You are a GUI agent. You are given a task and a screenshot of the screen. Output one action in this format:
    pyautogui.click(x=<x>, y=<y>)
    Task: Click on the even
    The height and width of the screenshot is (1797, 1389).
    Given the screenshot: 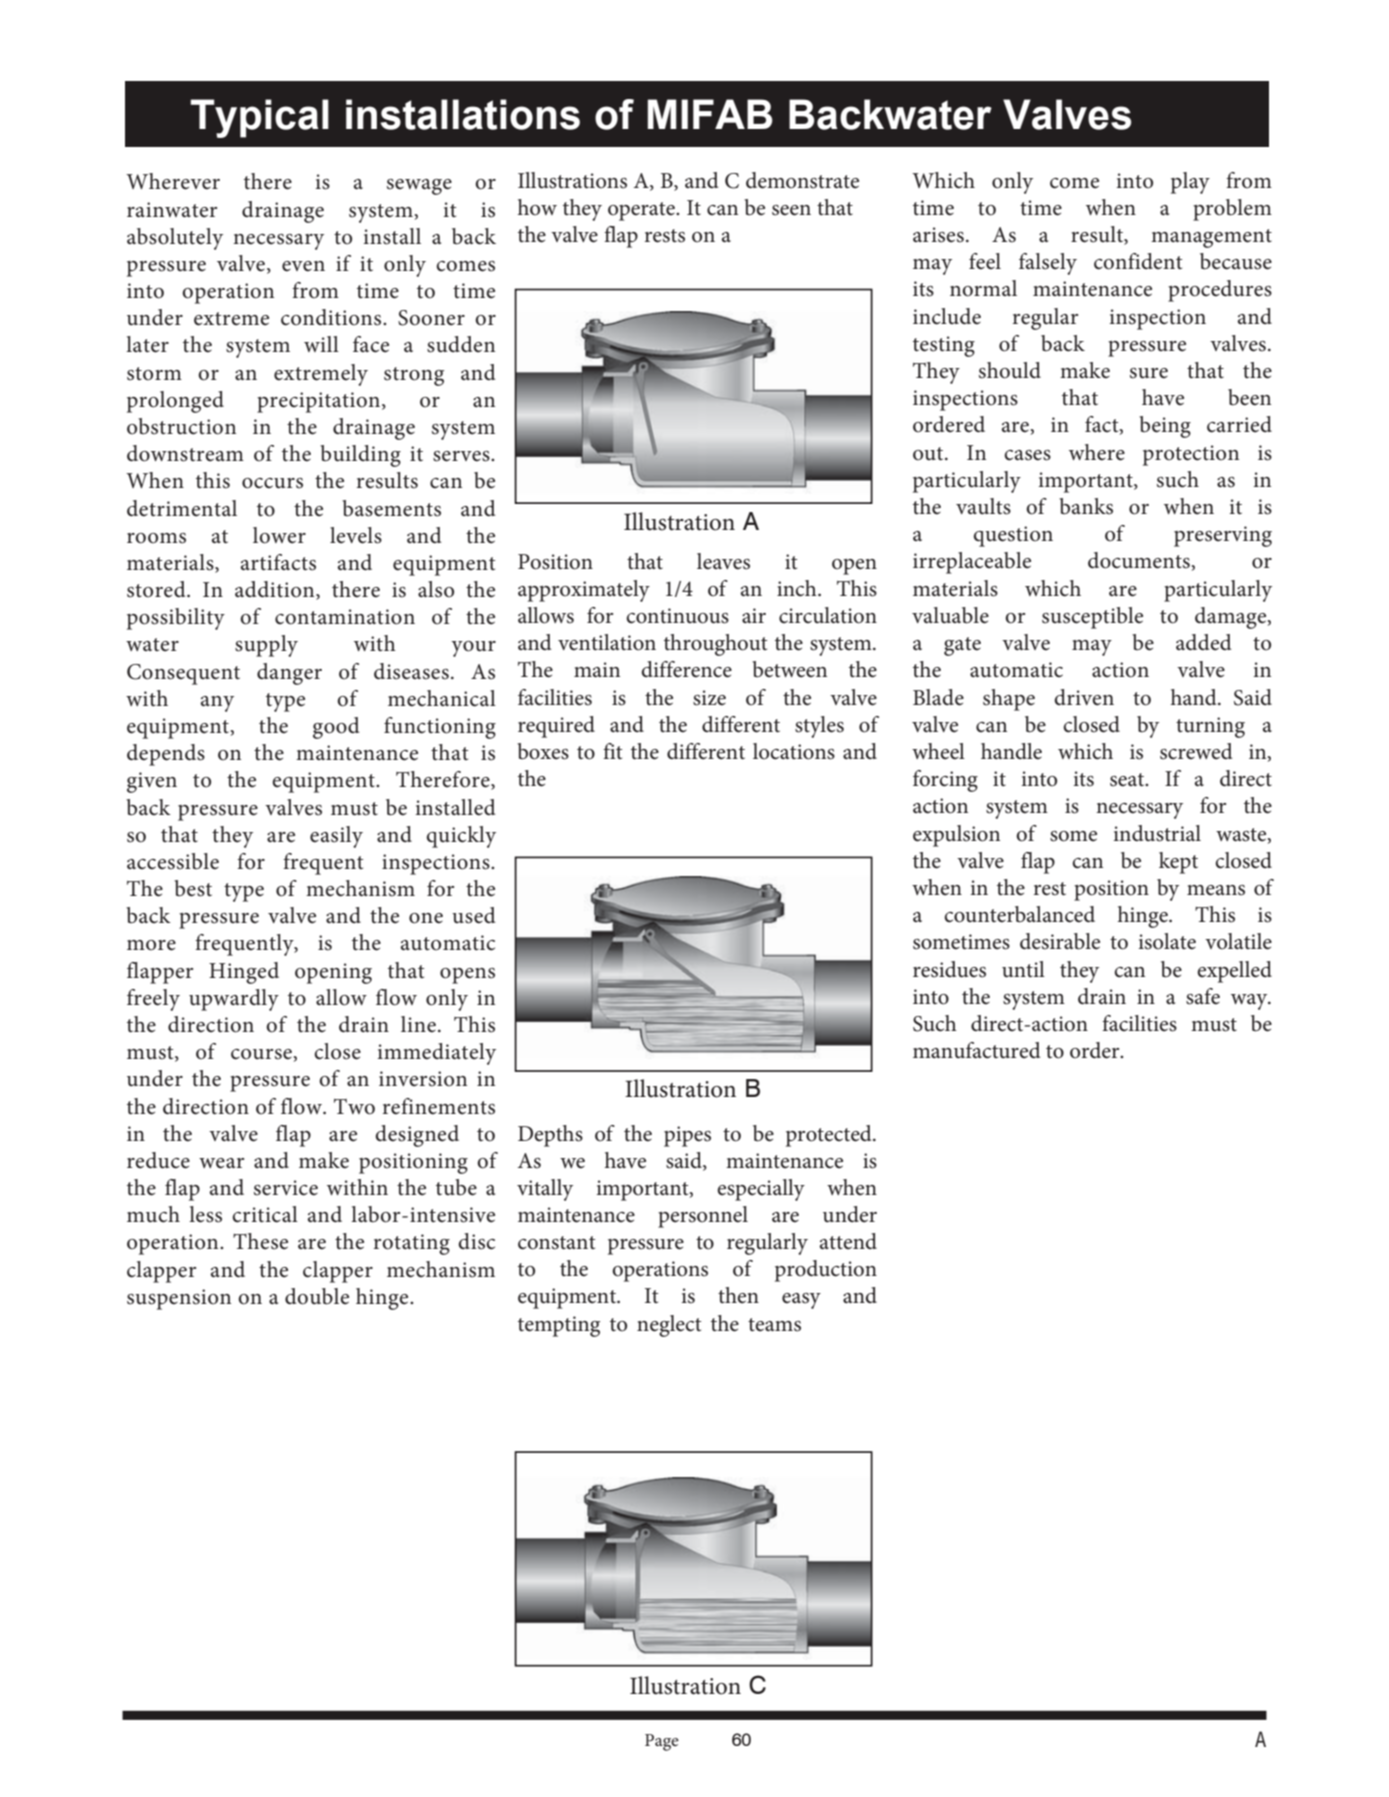 What is the action you would take?
    pyautogui.click(x=303, y=266)
